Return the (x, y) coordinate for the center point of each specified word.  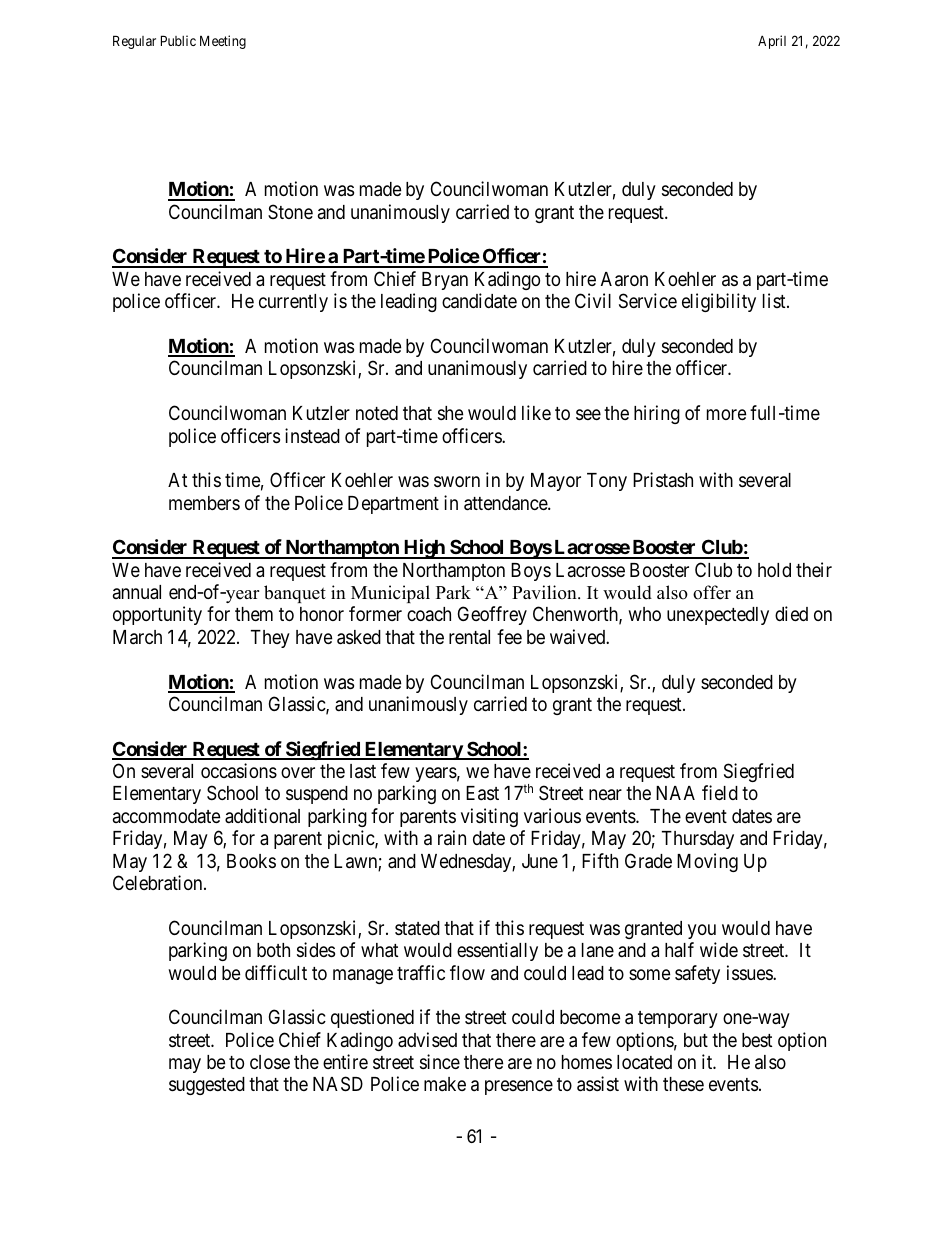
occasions (239, 770)
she (451, 413)
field (720, 792)
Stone (290, 211)
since (440, 1061)
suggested (207, 1086)
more (727, 414)
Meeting (223, 42)
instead (312, 435)
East (482, 793)
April (772, 42)
